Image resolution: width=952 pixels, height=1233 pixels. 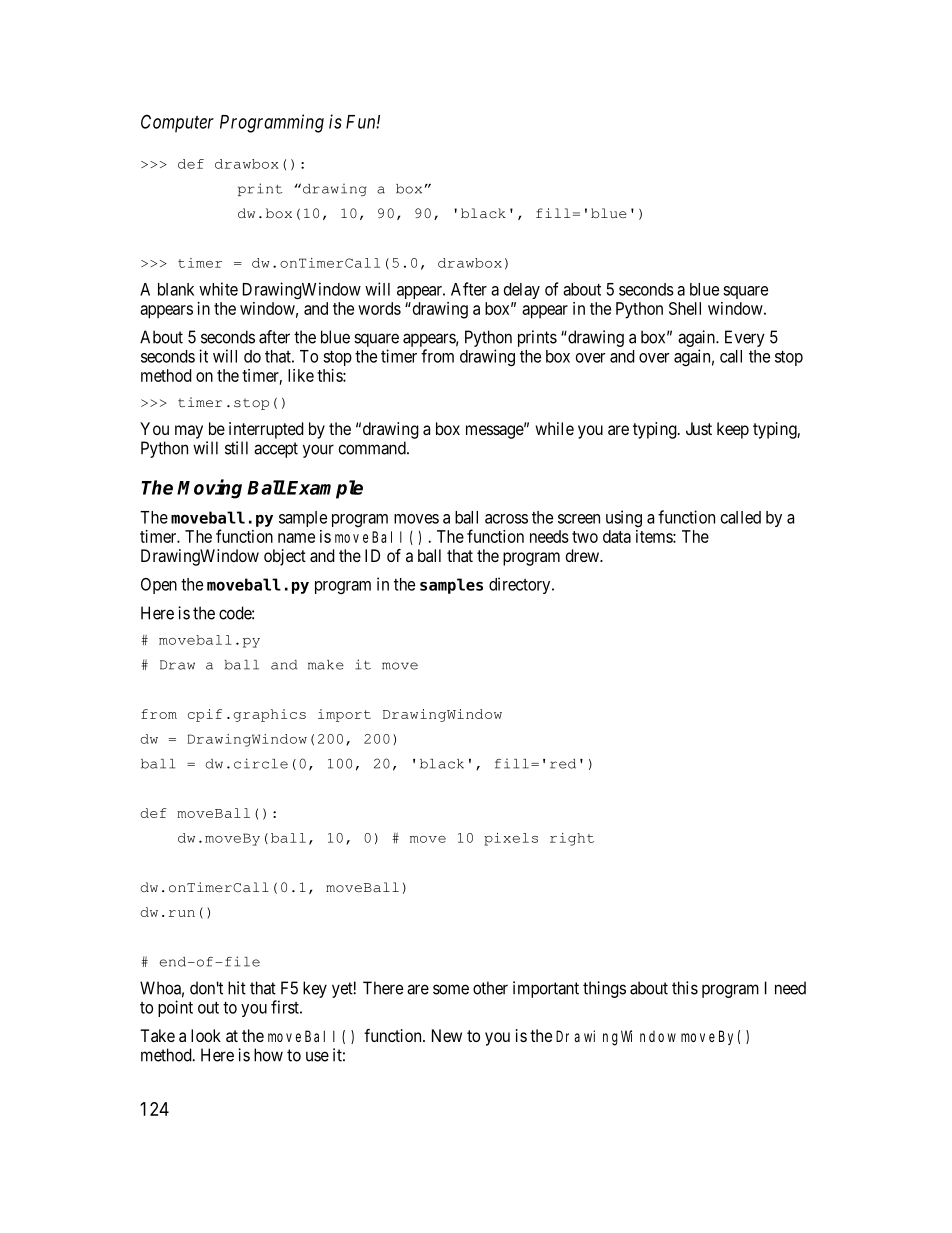 What do you see at coordinates (159, 586) in the screenshot?
I see `Open` at bounding box center [159, 586].
